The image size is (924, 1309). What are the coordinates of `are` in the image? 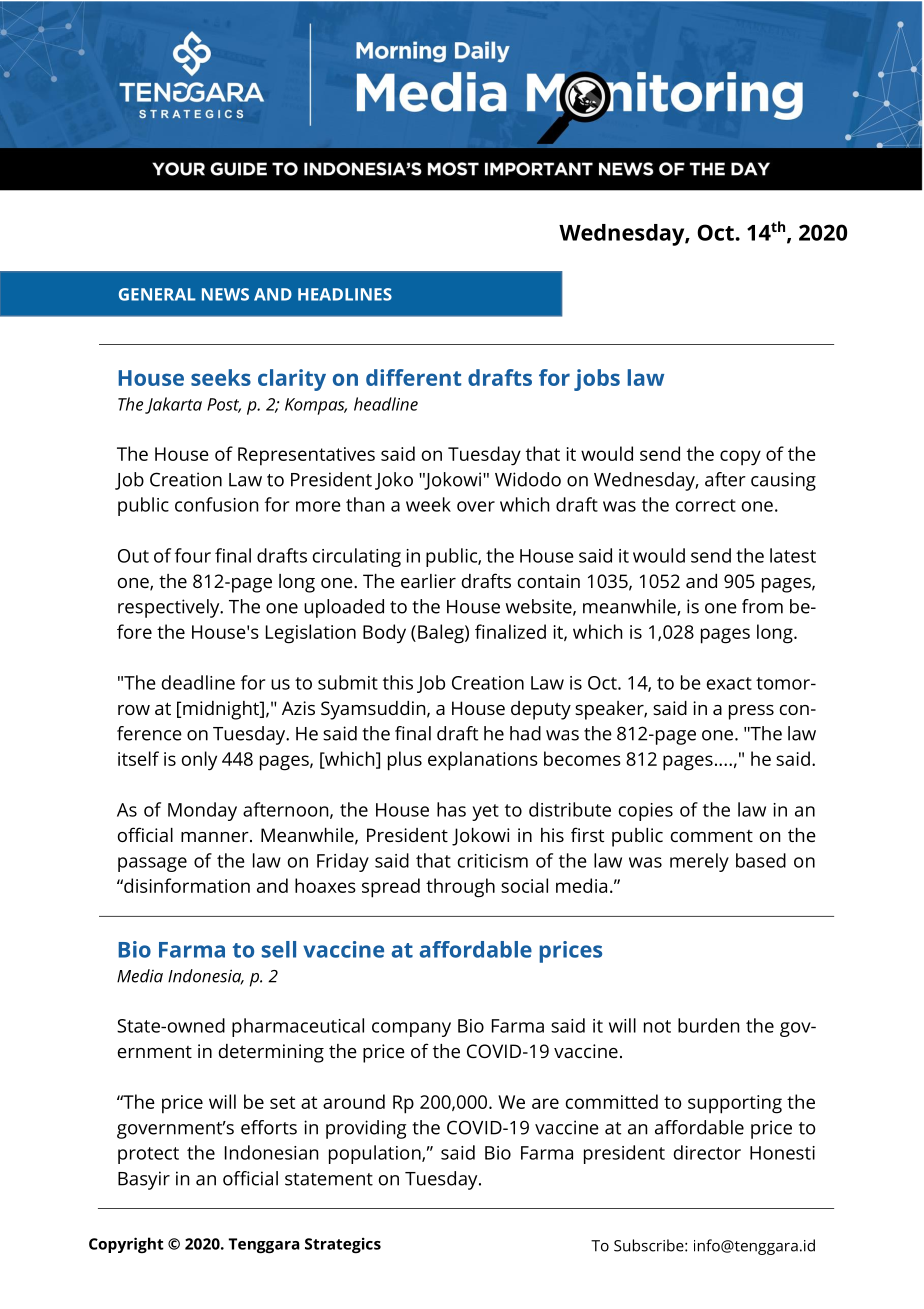 It's located at (545, 1103).
